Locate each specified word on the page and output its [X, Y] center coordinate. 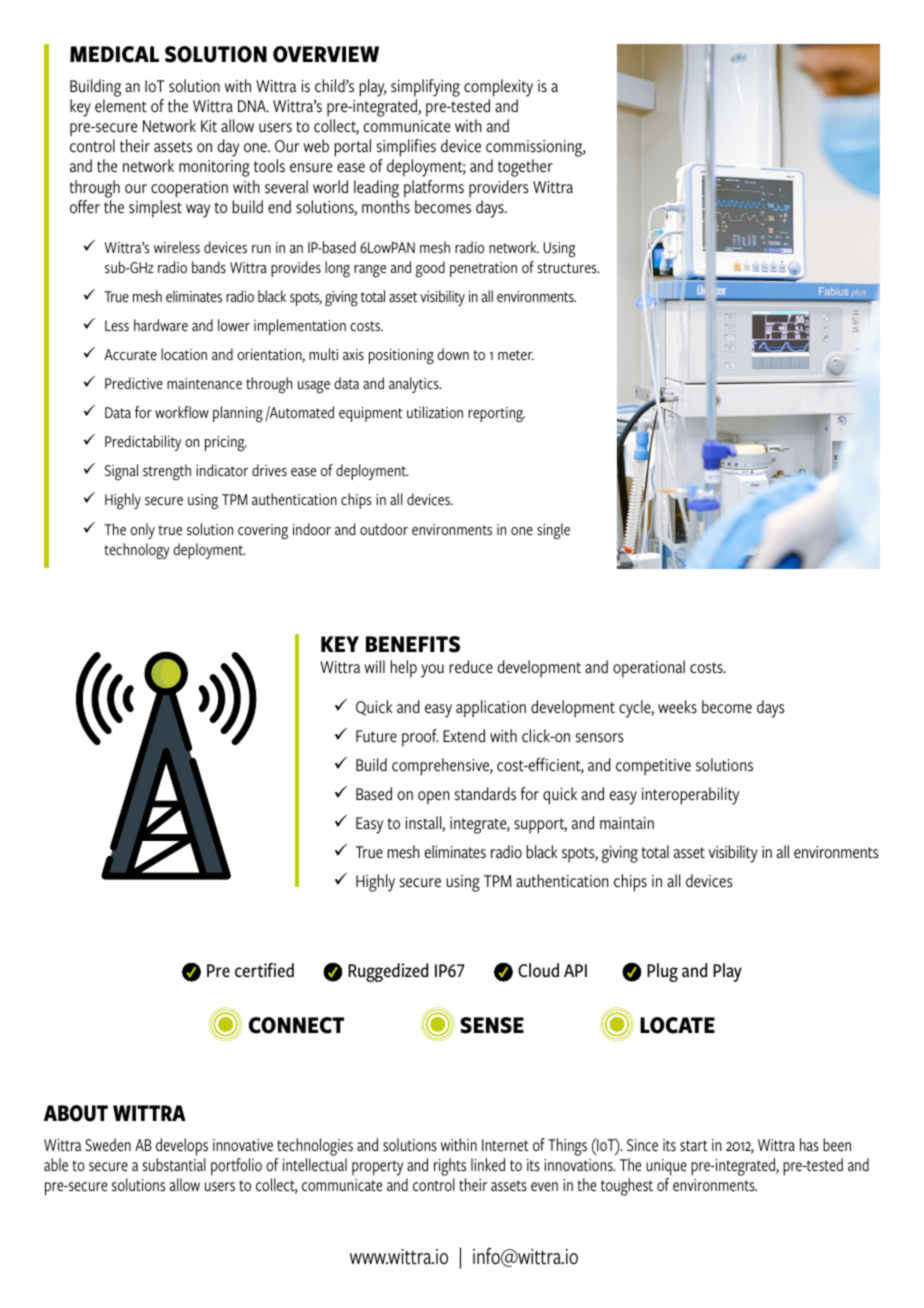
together [525, 168]
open [433, 798]
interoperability [690, 796]
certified [264, 970]
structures [568, 268]
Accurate [130, 354]
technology [137, 551]
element [121, 105]
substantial [174, 1164]
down [453, 354]
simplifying [425, 88]
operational [649, 669]
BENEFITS [413, 644]
